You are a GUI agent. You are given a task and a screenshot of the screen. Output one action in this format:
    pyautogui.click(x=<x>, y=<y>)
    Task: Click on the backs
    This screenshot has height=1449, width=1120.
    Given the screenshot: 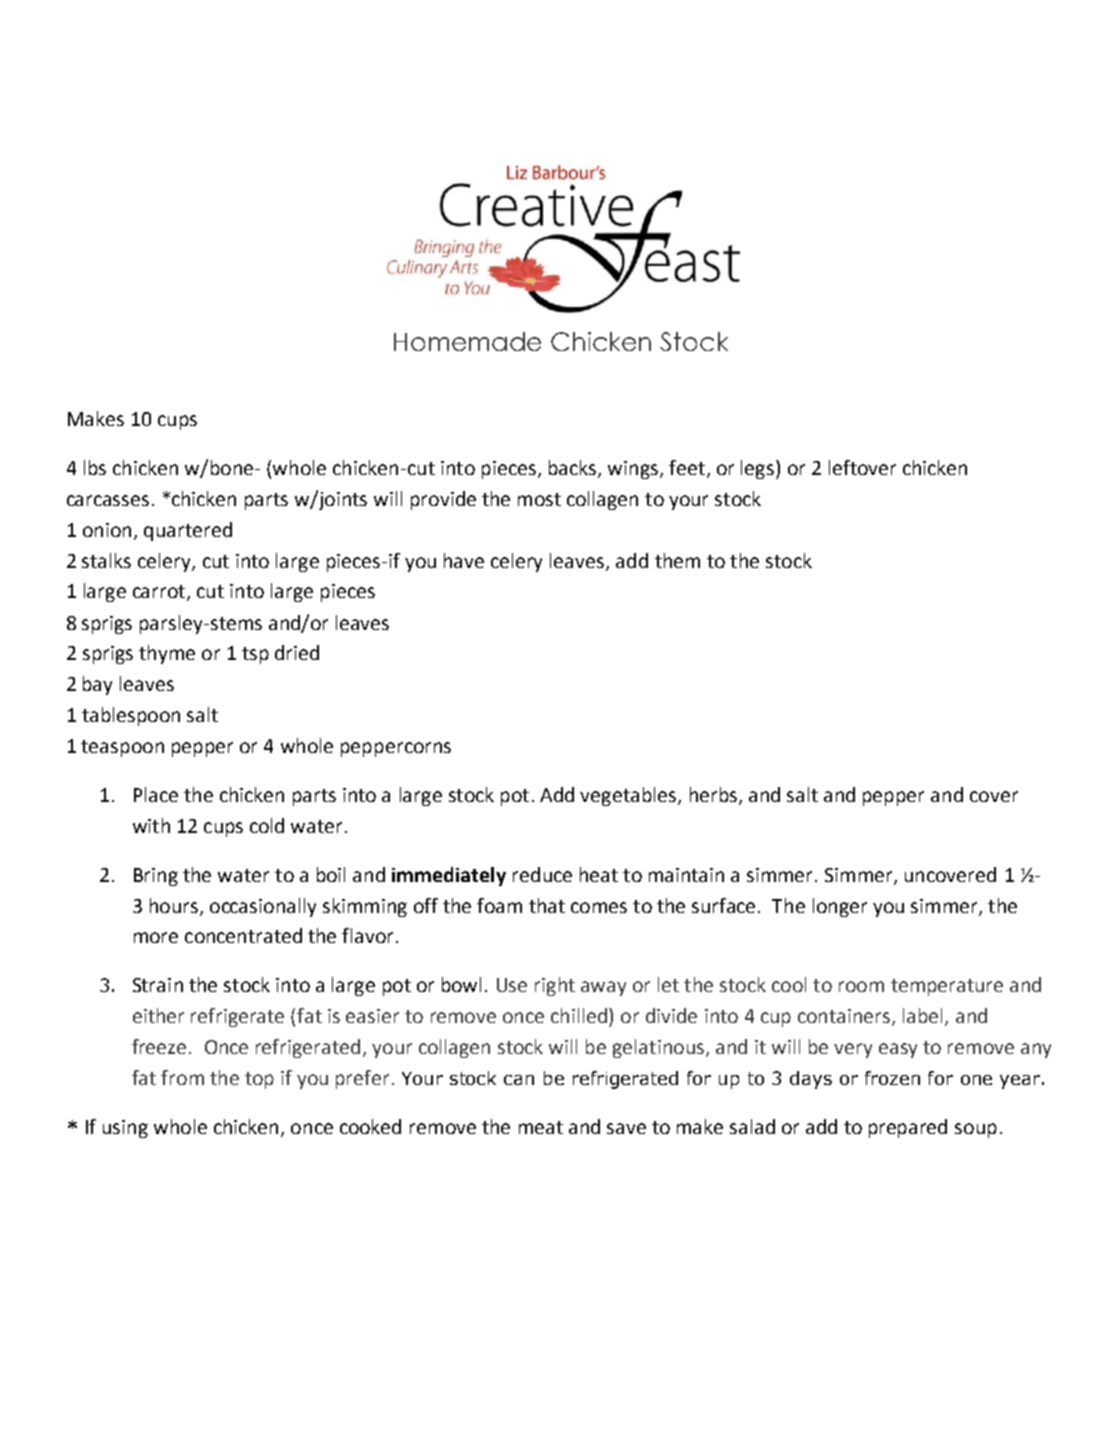 What is the action you would take?
    pyautogui.click(x=574, y=469)
